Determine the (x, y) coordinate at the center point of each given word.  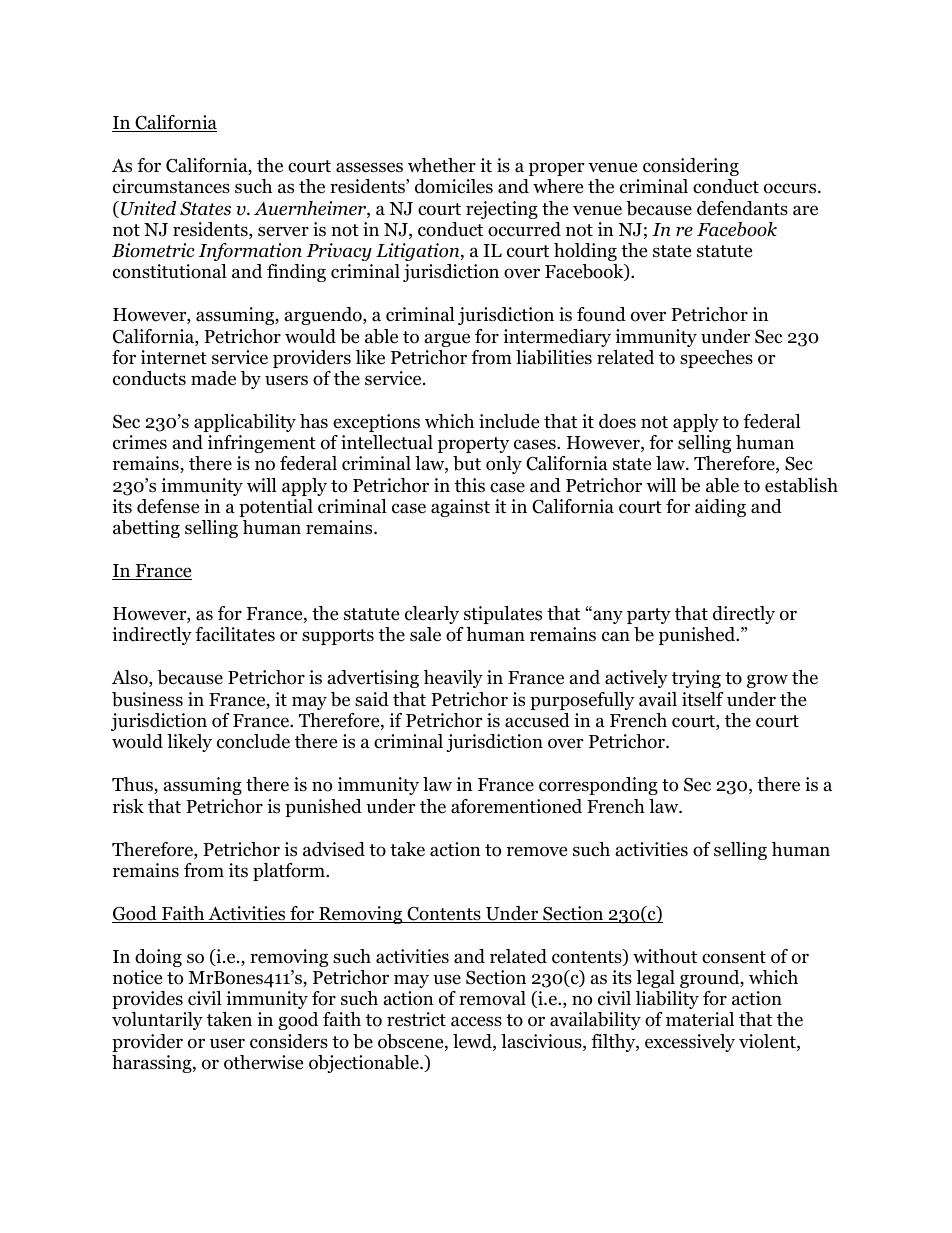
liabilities (554, 357)
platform (290, 872)
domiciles (454, 186)
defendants (742, 208)
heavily (453, 679)
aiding (720, 508)
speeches (716, 359)
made (213, 378)
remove (537, 851)
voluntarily (157, 1021)
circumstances (171, 186)
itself (702, 699)
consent (734, 957)
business (147, 699)
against (460, 508)
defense (168, 506)
